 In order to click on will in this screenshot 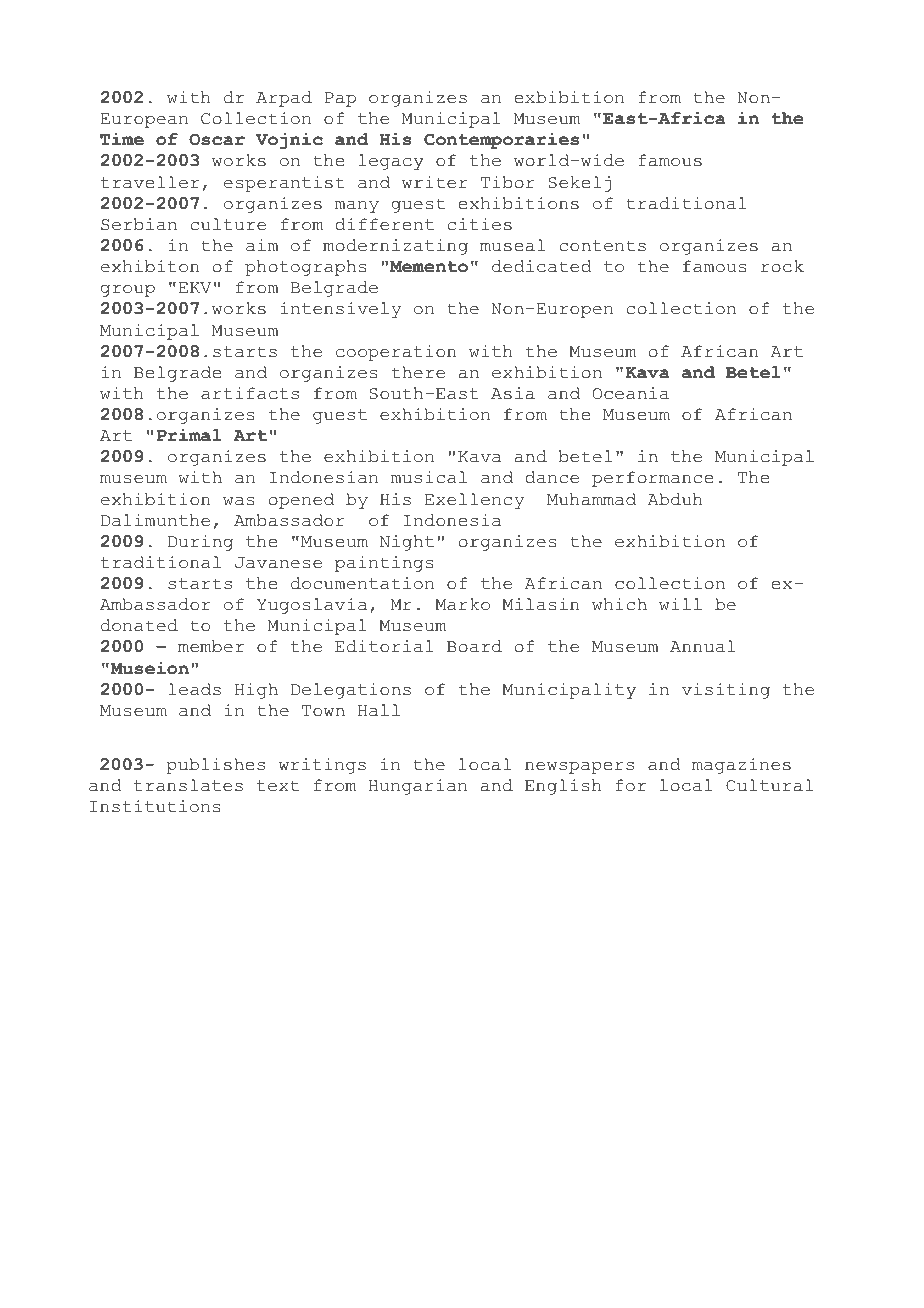, I will do `click(680, 604)`.
